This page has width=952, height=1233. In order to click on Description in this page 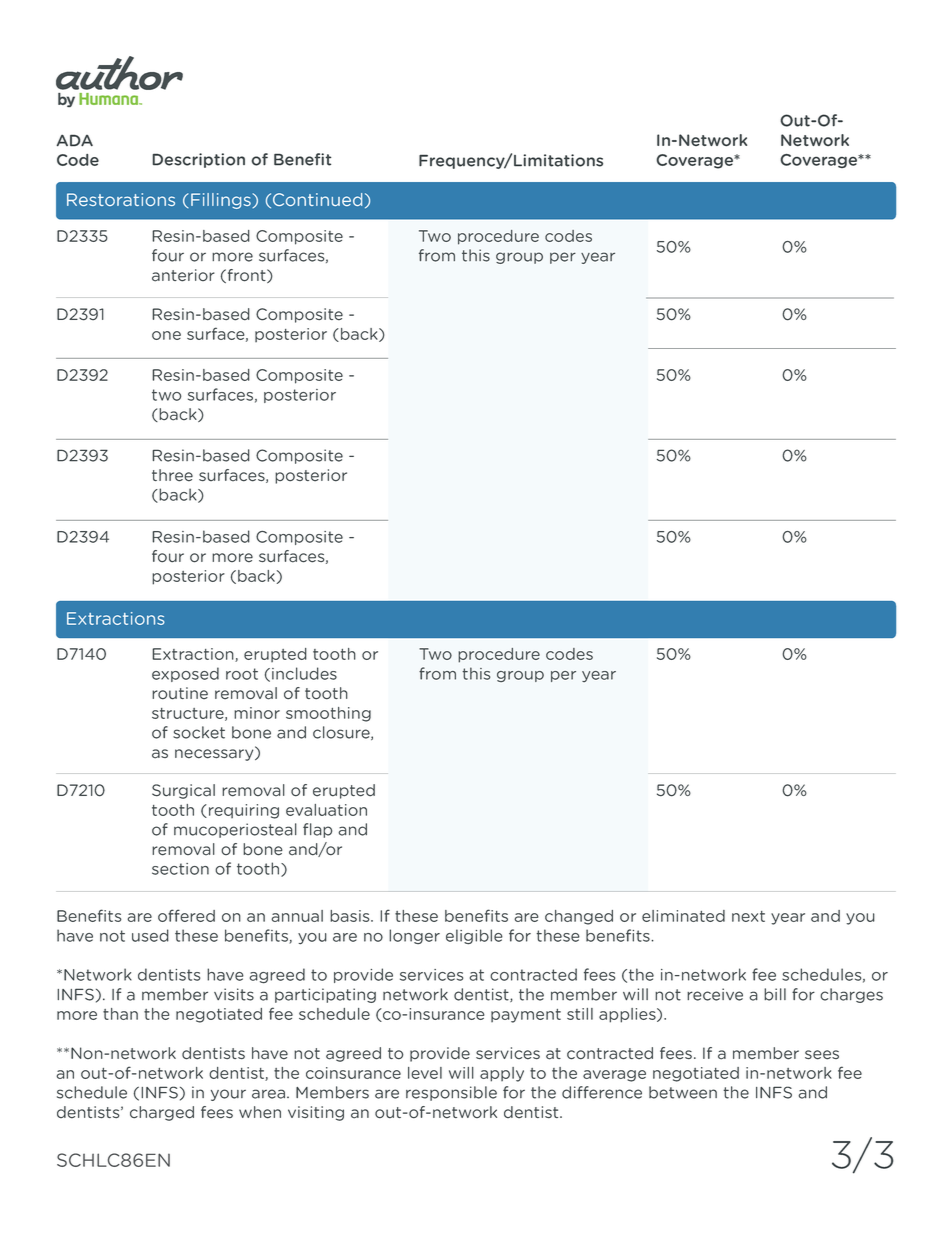, I will do `click(198, 160)`.
